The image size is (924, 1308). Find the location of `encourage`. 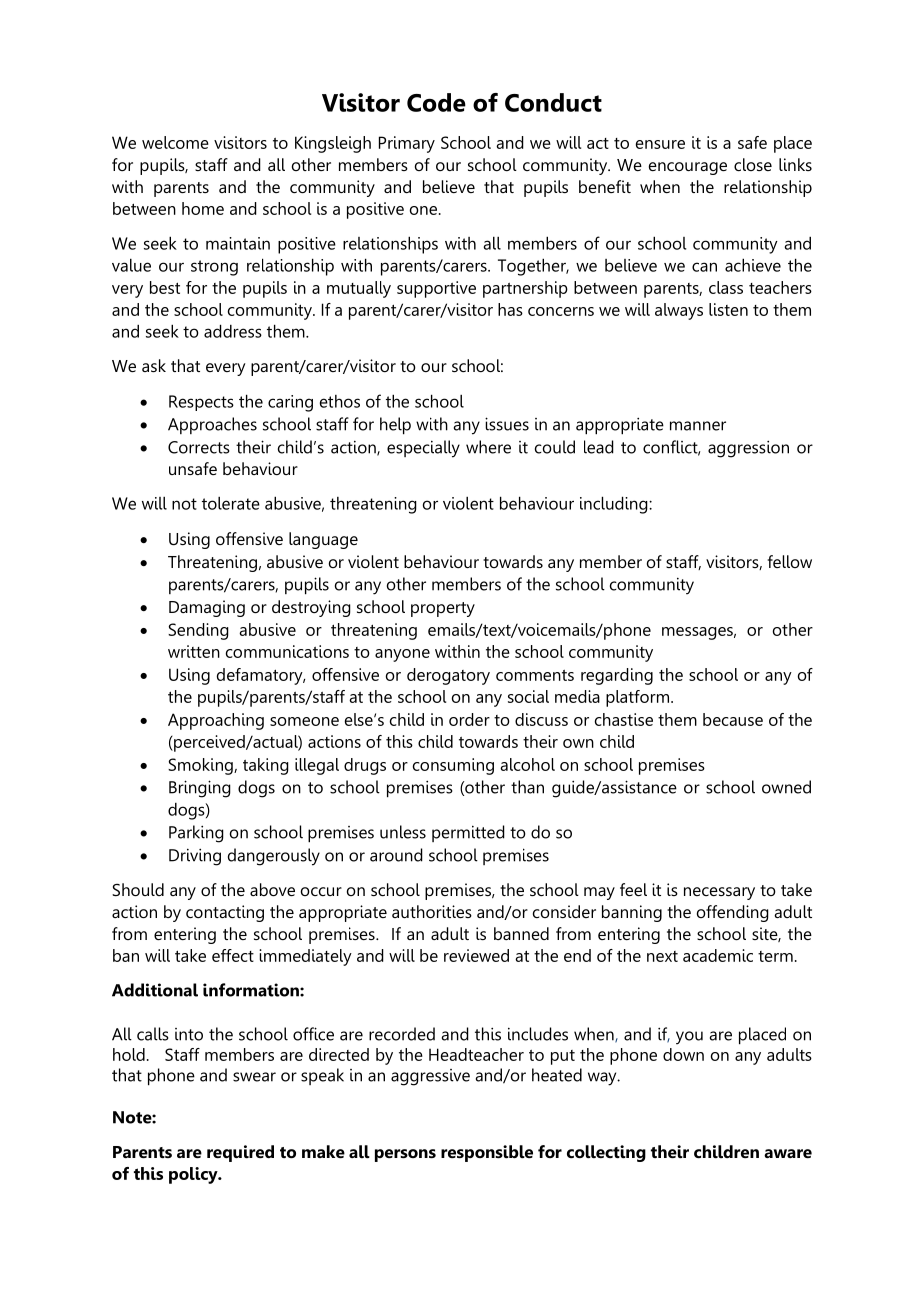

encourage is located at coordinates (688, 168).
